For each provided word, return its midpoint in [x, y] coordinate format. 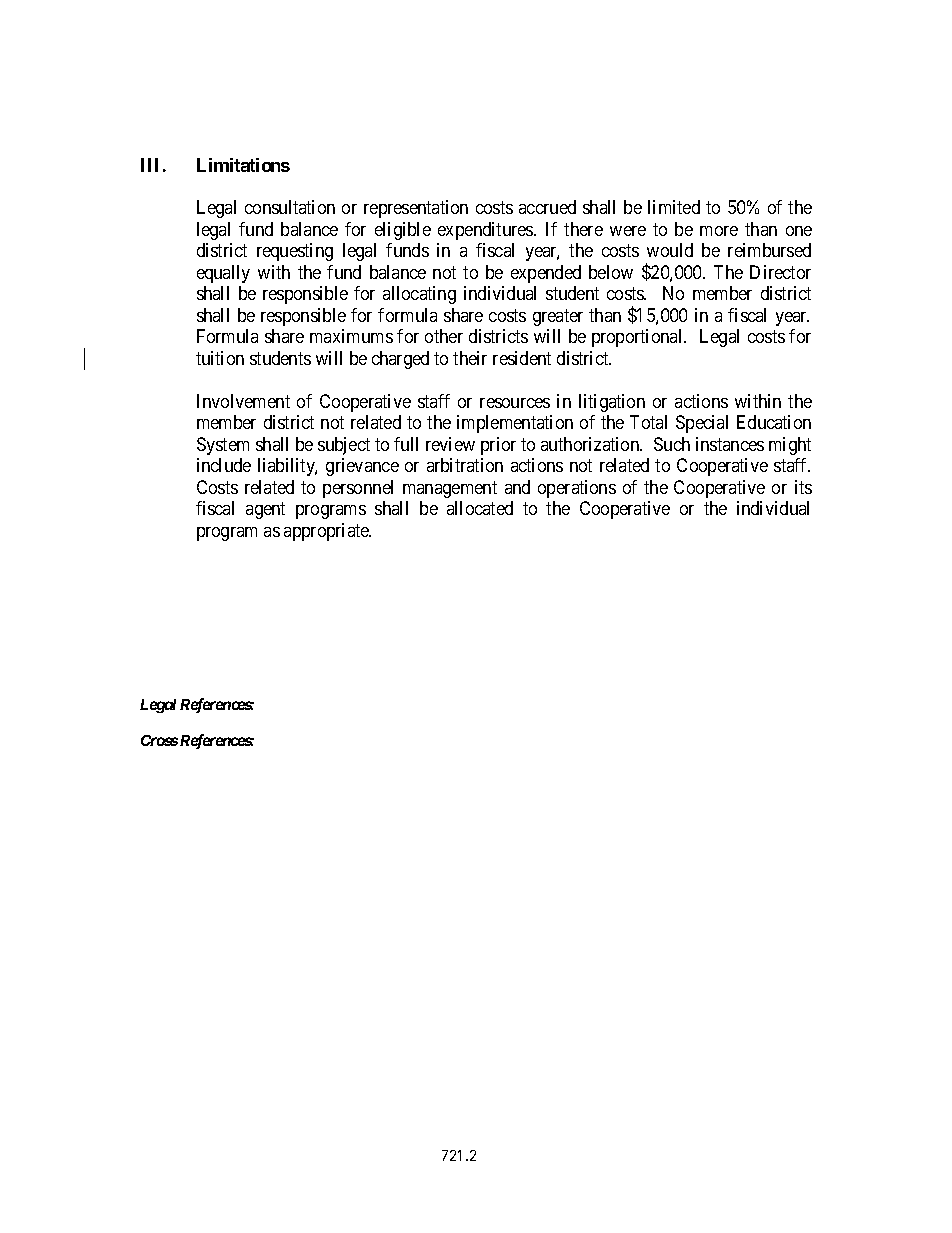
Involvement [243, 401]
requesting [295, 252]
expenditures [486, 231]
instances [730, 444]
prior [498, 446]
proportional [638, 338]
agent [265, 510]
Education [774, 422]
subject [344, 446]
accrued [547, 207]
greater [558, 317]
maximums [351, 336]
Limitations [243, 165]
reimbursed [769, 250]
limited [674, 207]
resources [515, 403]
